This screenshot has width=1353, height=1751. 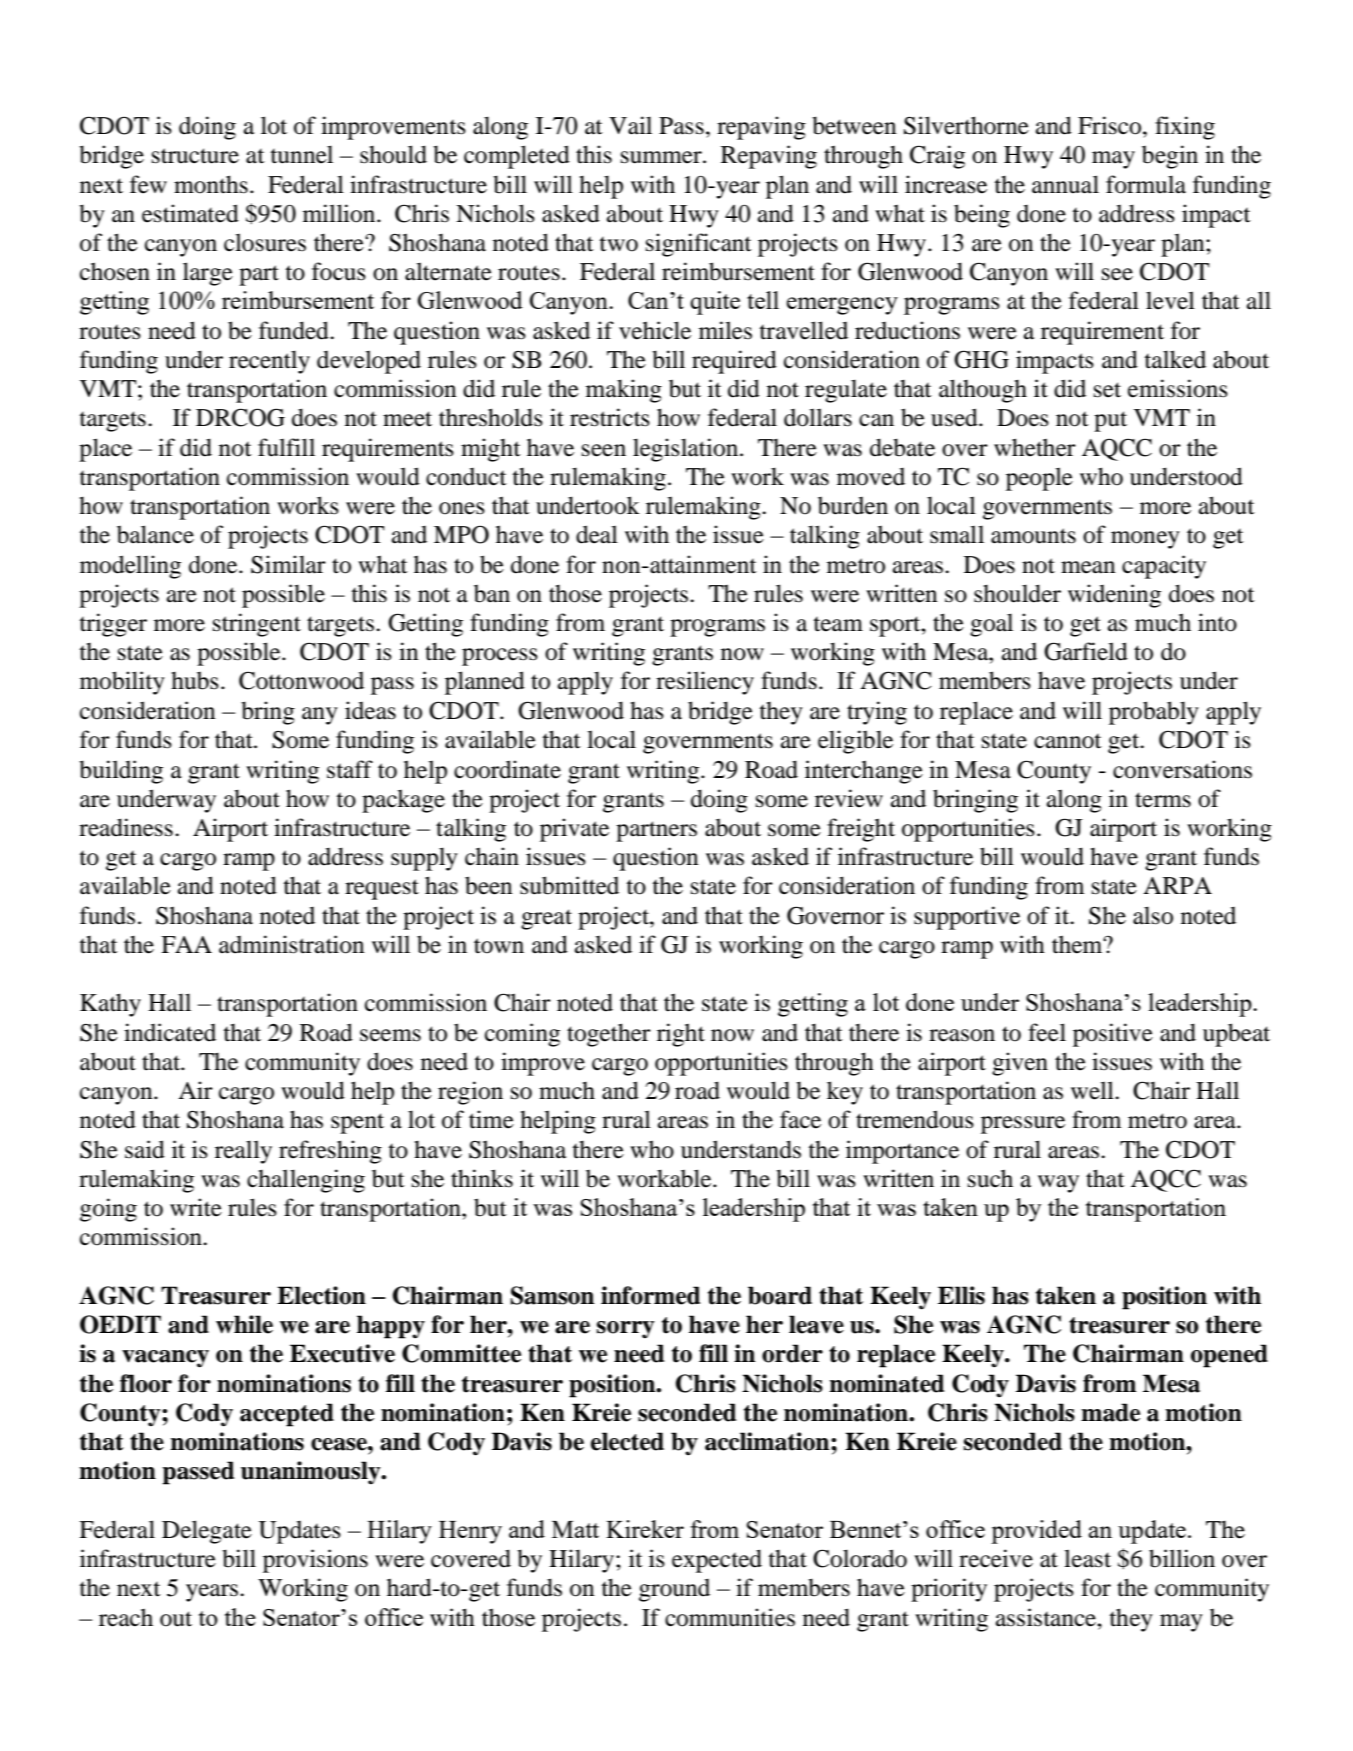 What do you see at coordinates (662, 157) in the screenshot?
I see `summer` at bounding box center [662, 157].
